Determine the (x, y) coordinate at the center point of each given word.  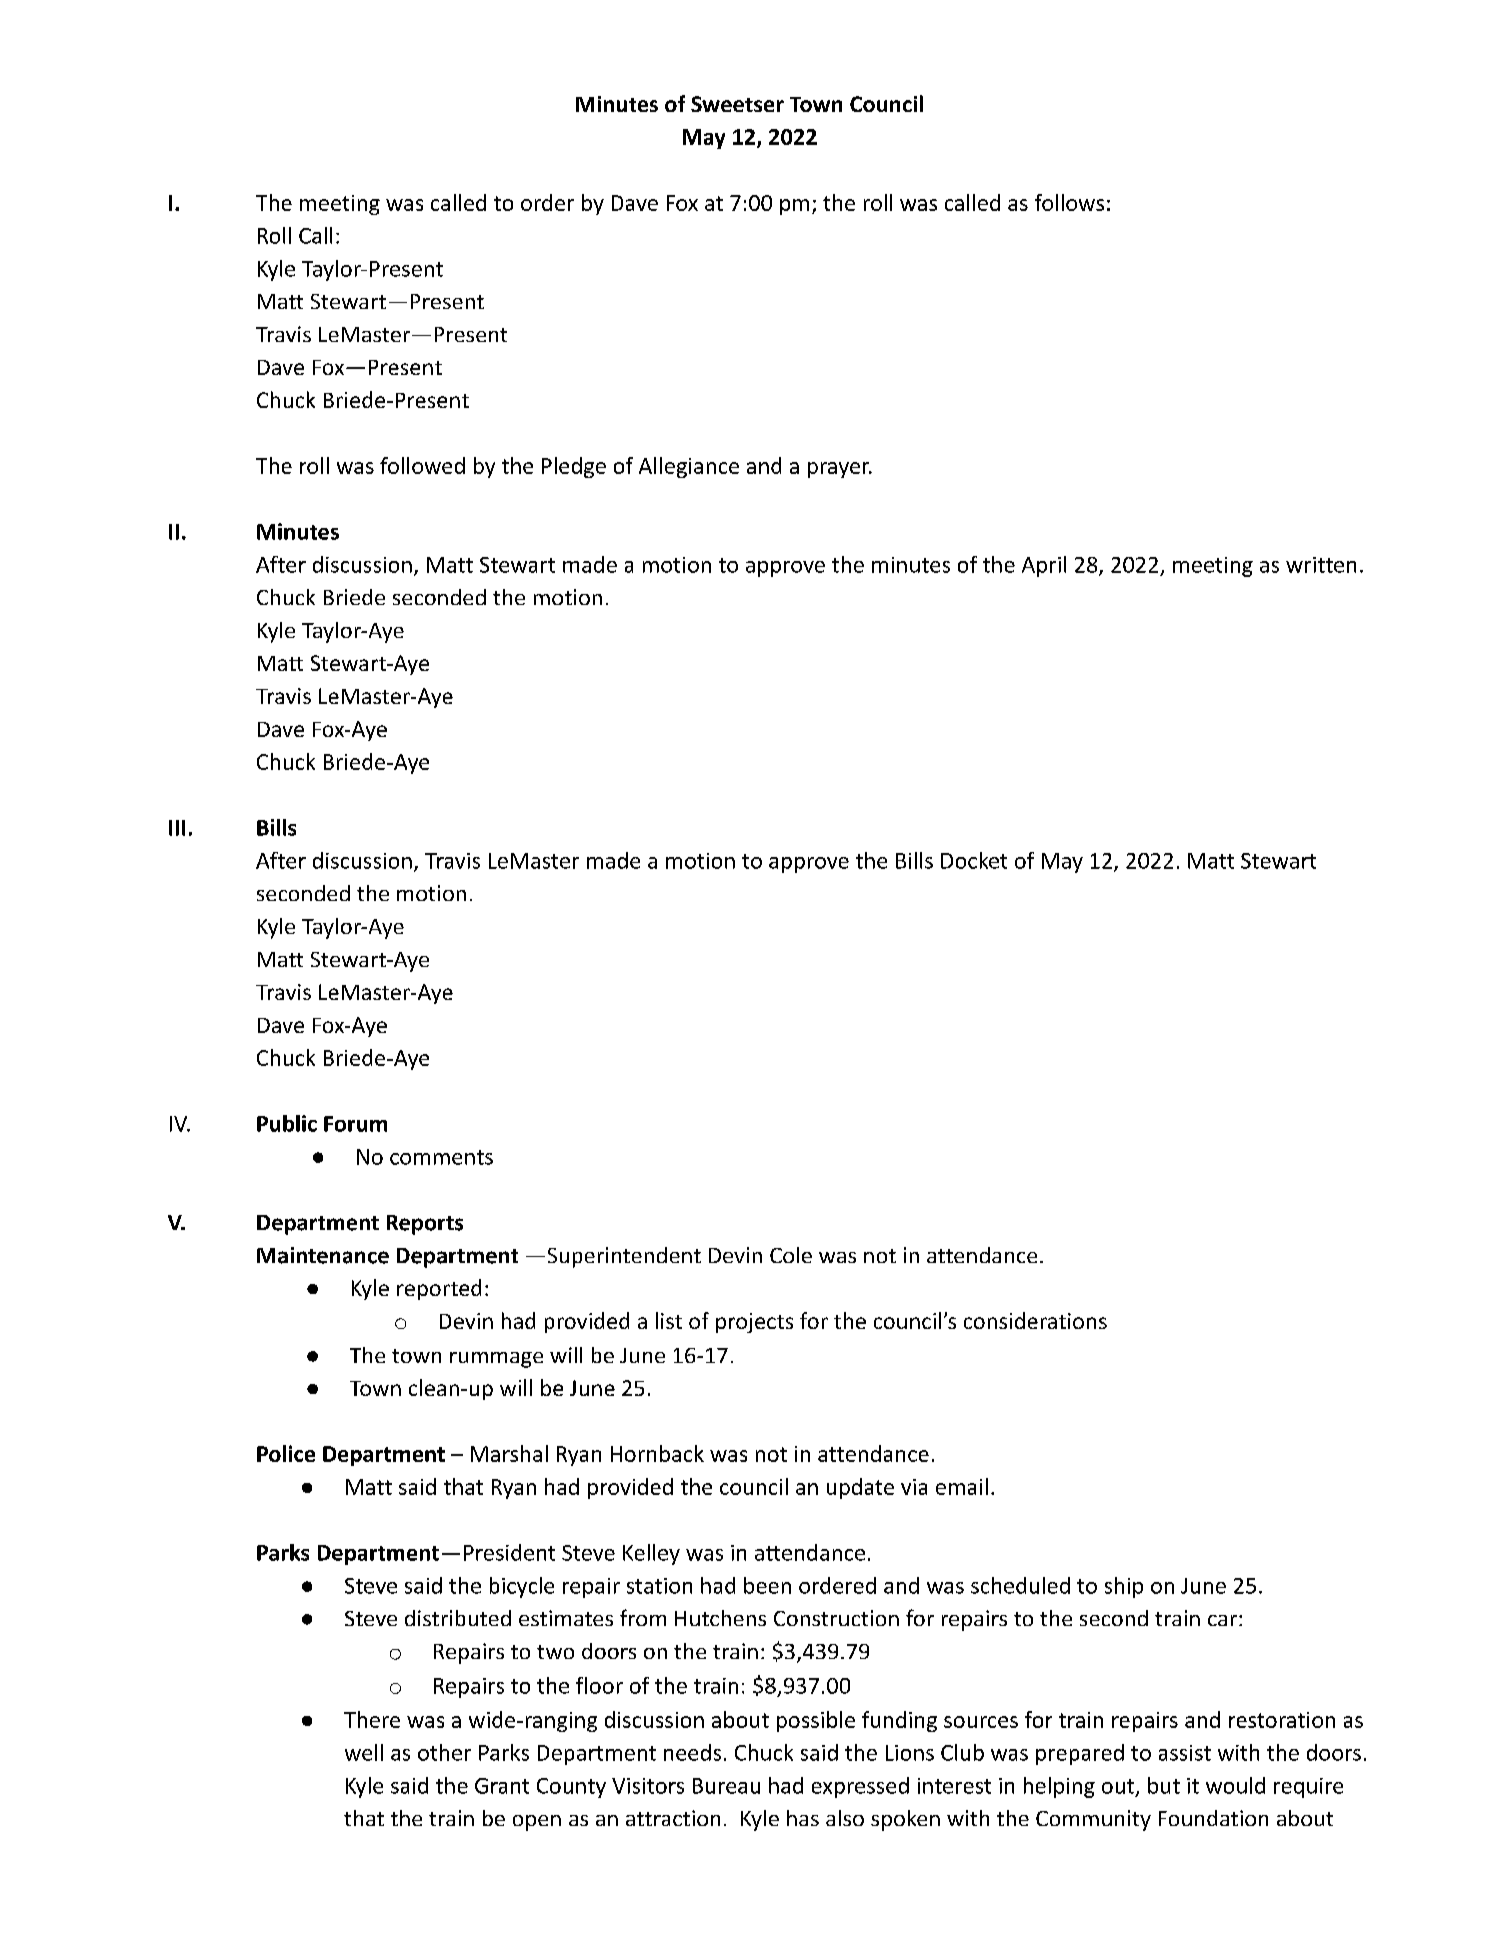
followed (422, 465)
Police (286, 1453)
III (177, 828)
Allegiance (689, 467)
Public (287, 1123)
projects (754, 1323)
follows (1069, 202)
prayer (840, 470)
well (364, 1752)
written (1321, 565)
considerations (1035, 1320)
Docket (974, 860)
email (962, 1486)
